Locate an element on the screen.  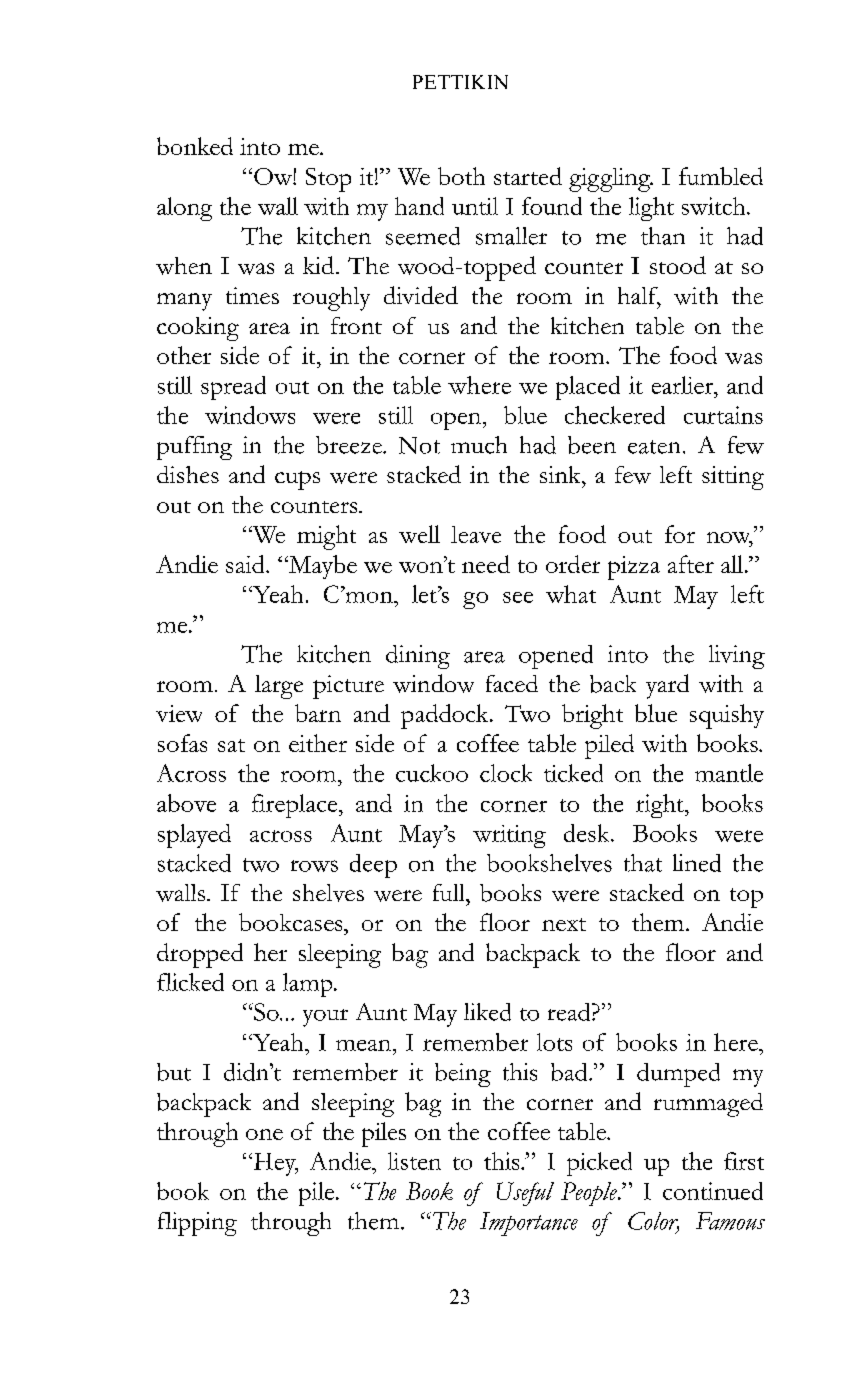
light is located at coordinates (651, 209).
